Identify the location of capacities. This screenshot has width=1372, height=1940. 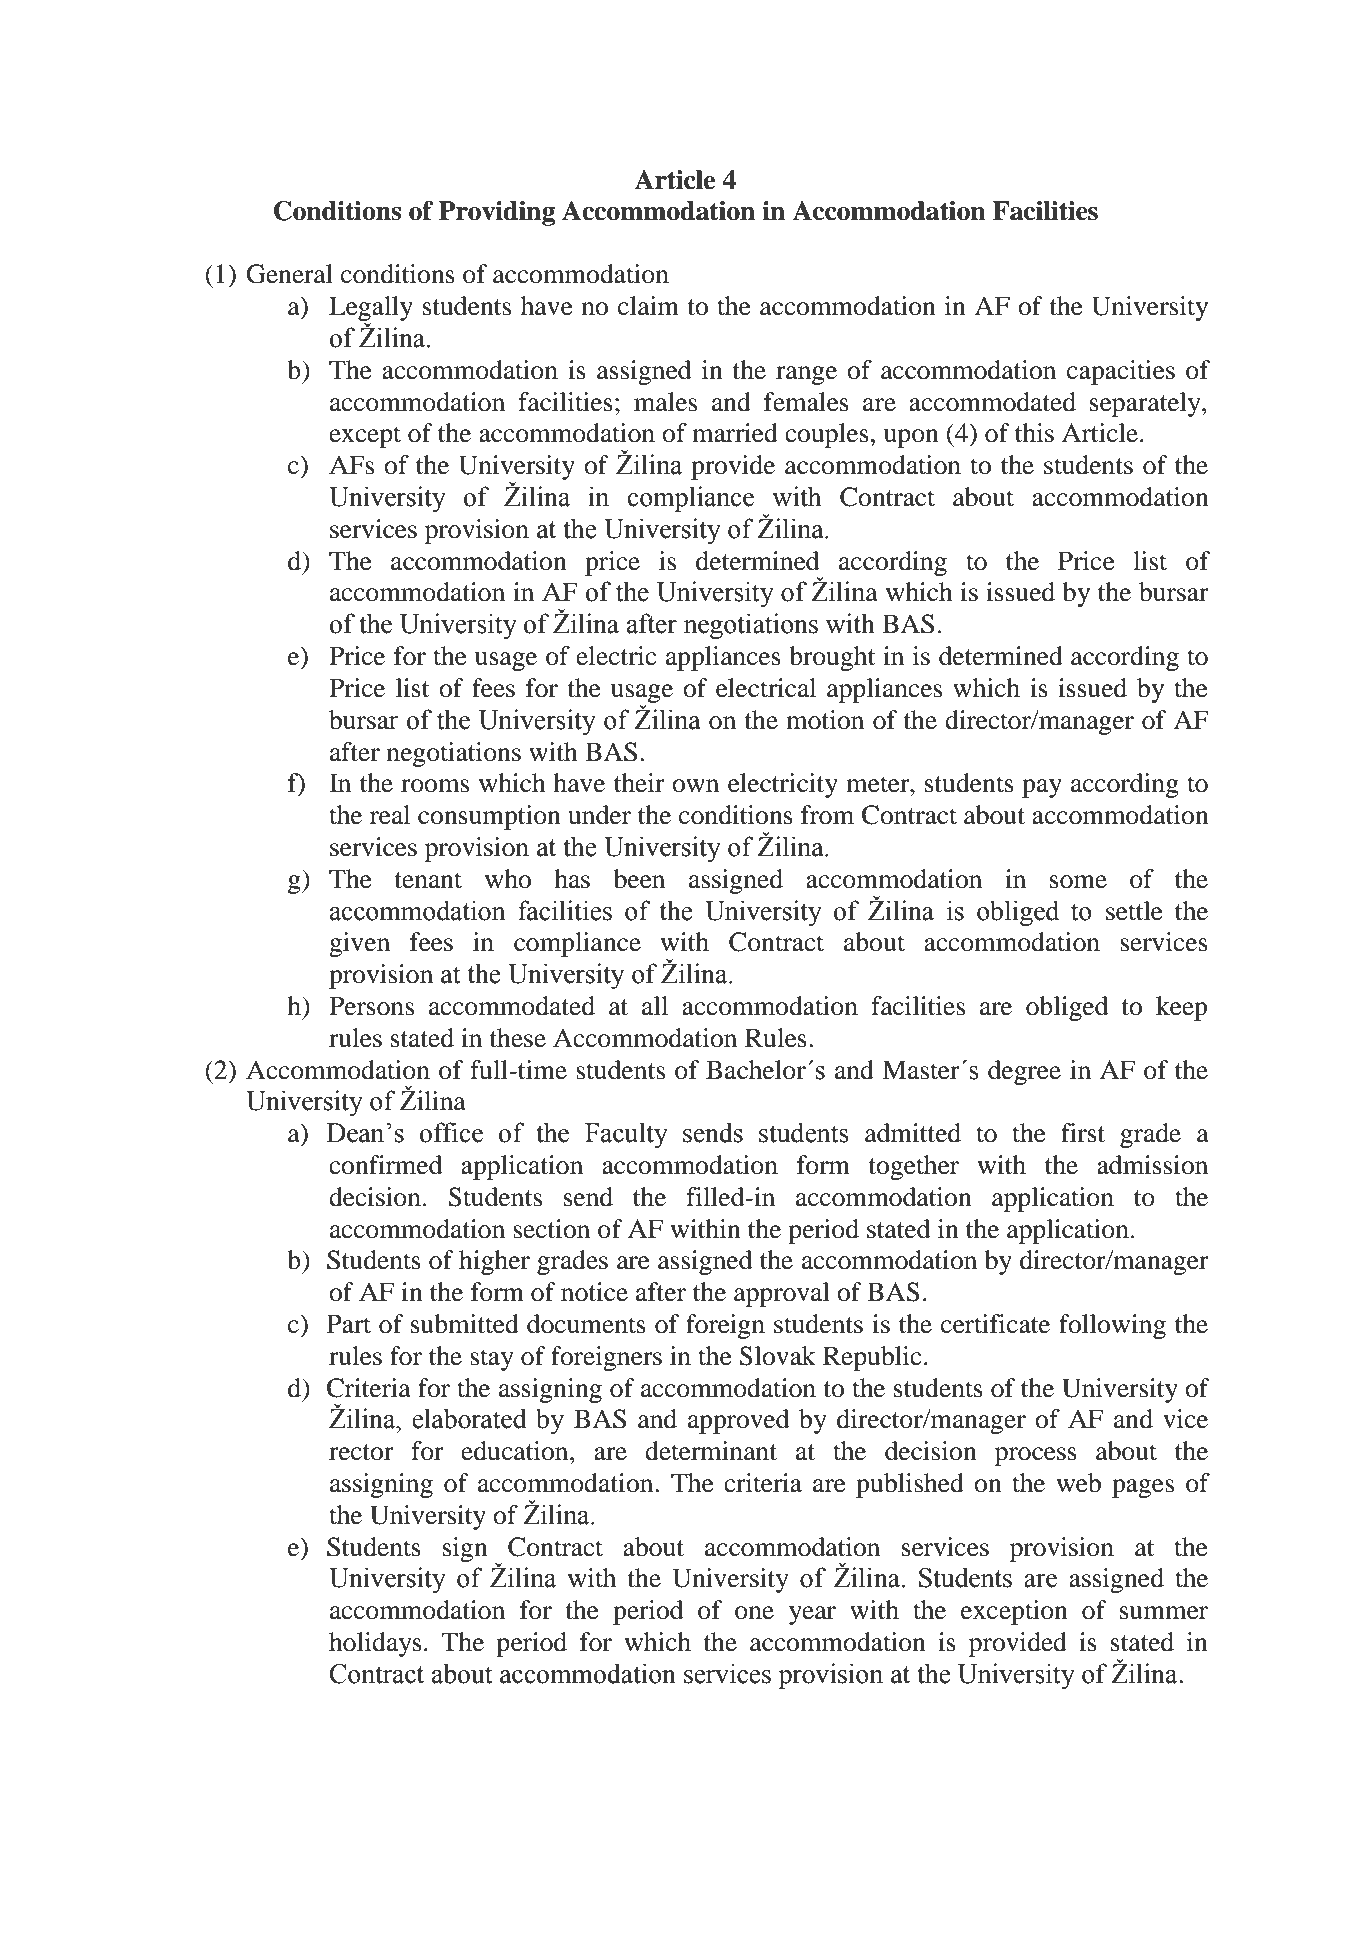
(1121, 372).
